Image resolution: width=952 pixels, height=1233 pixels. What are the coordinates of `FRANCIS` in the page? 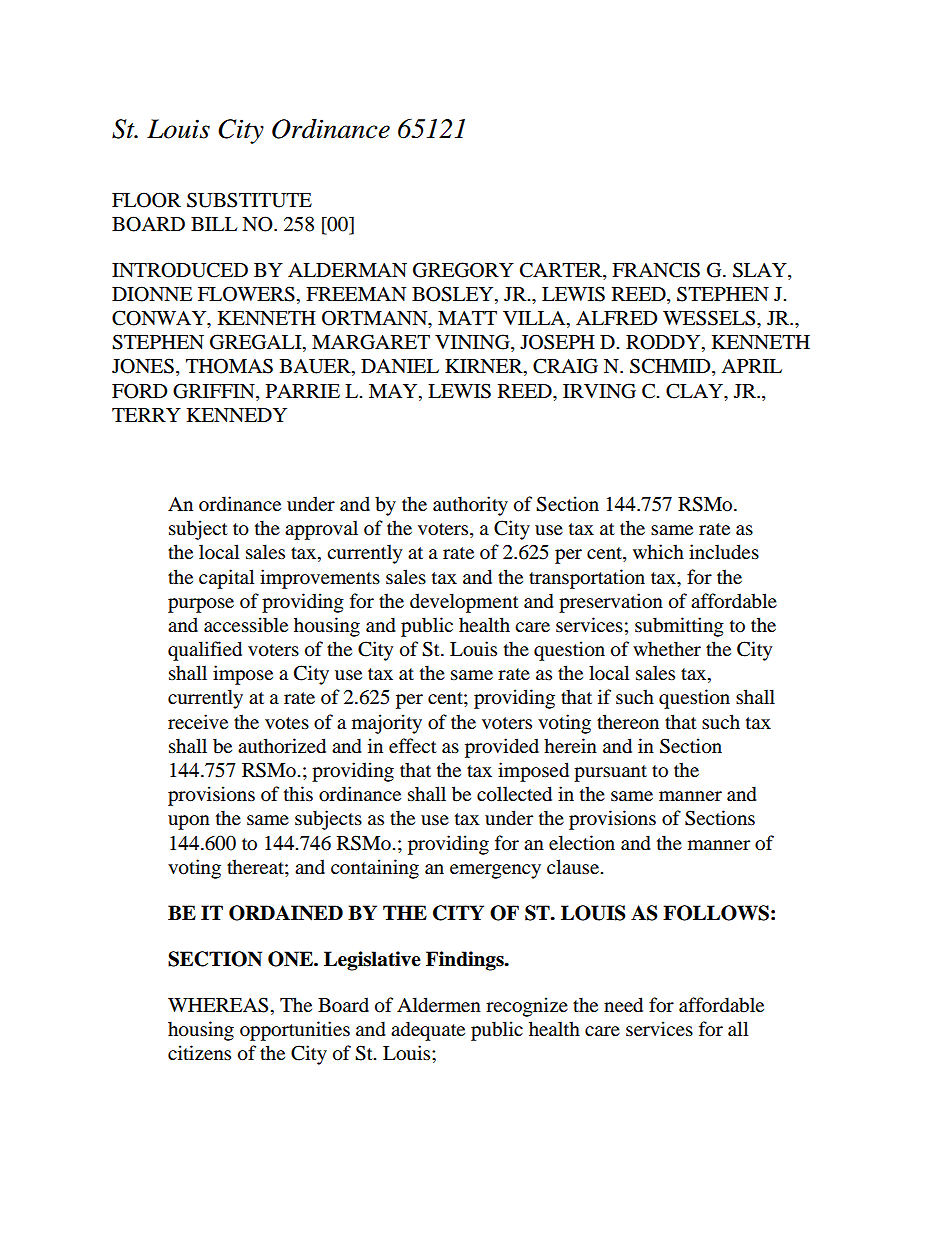 It's located at (656, 270).
